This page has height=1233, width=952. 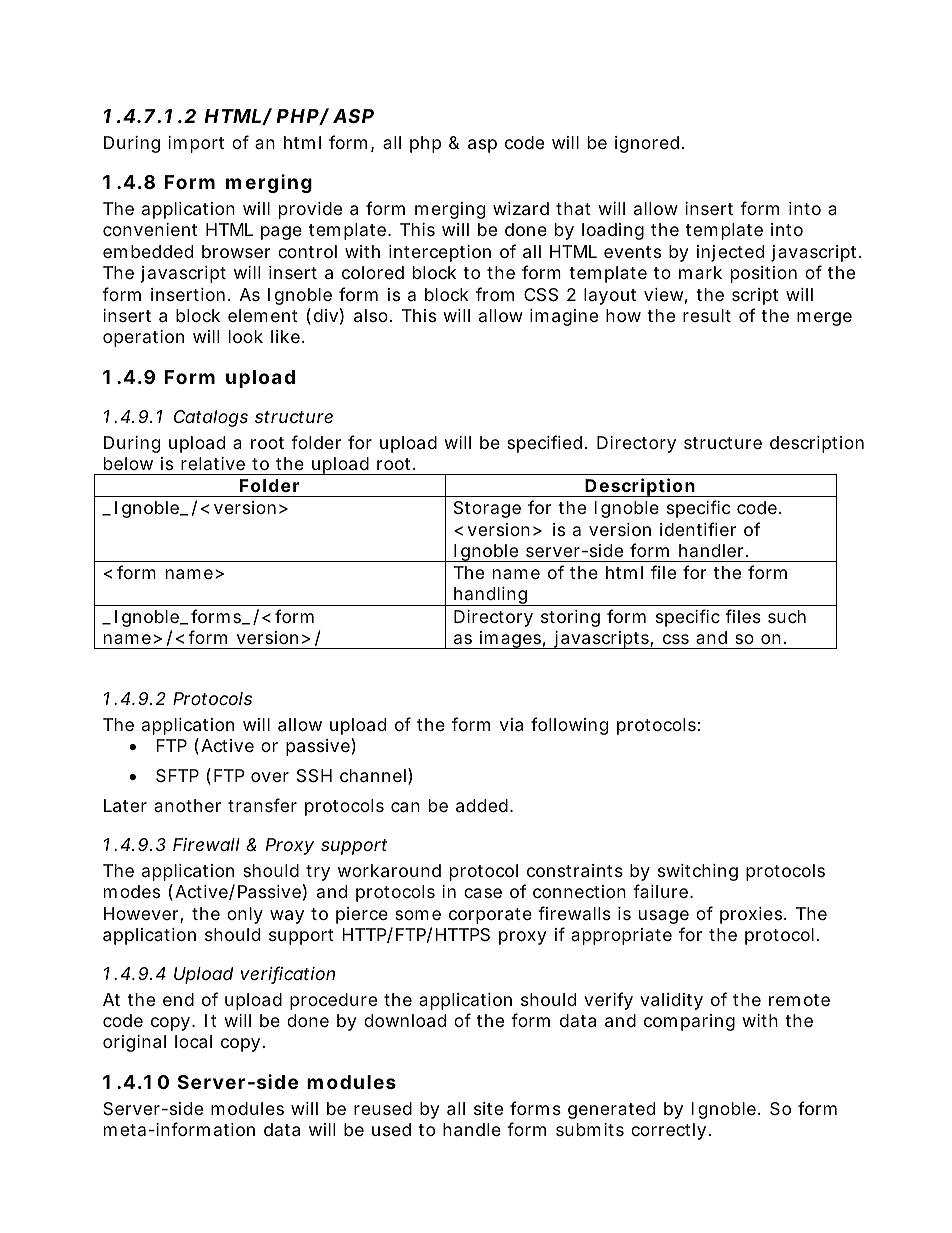 What do you see at coordinates (187, 805) in the page?
I see `another` at bounding box center [187, 805].
